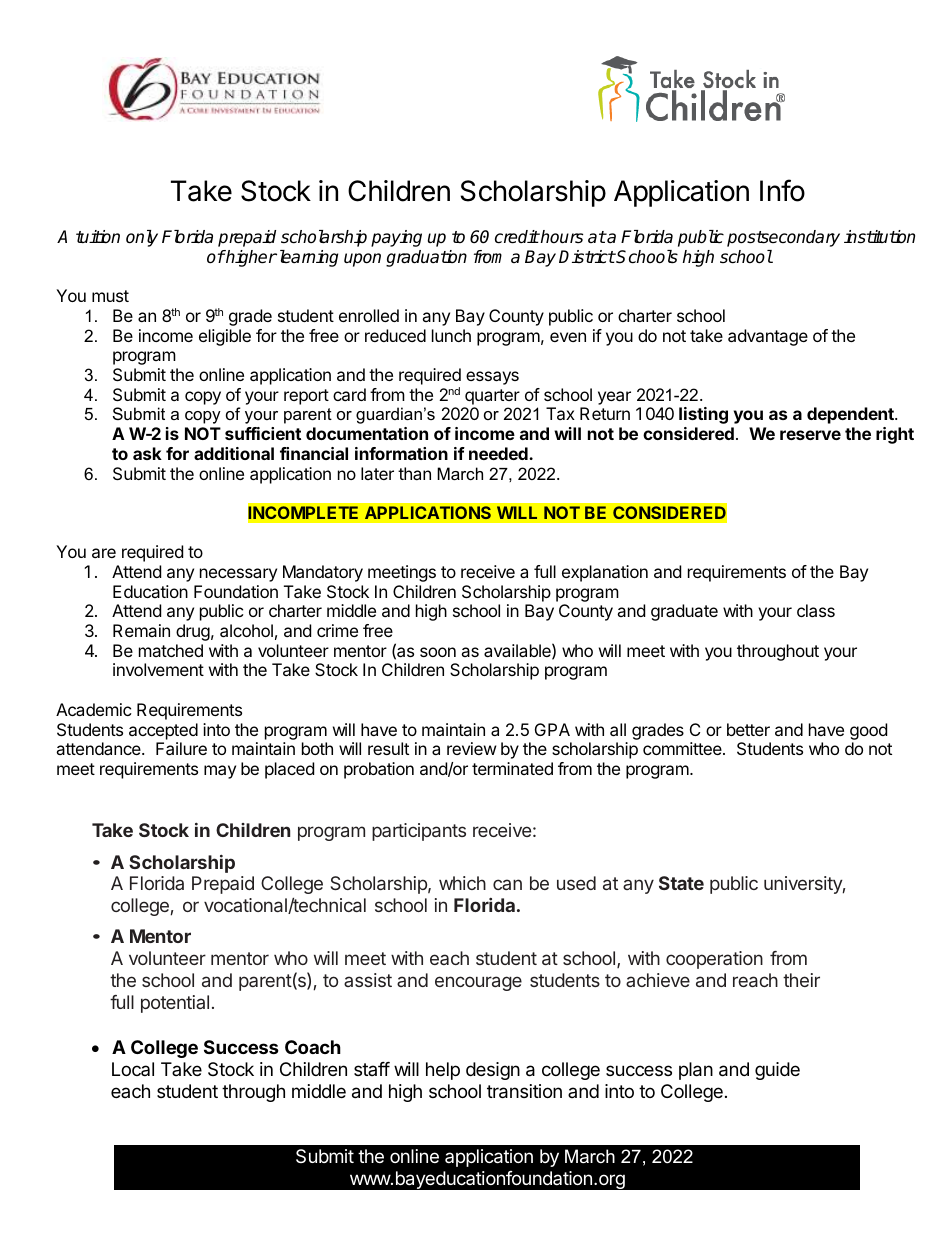  Describe the element at coordinates (171, 650) in the screenshot. I see `matched` at that location.
